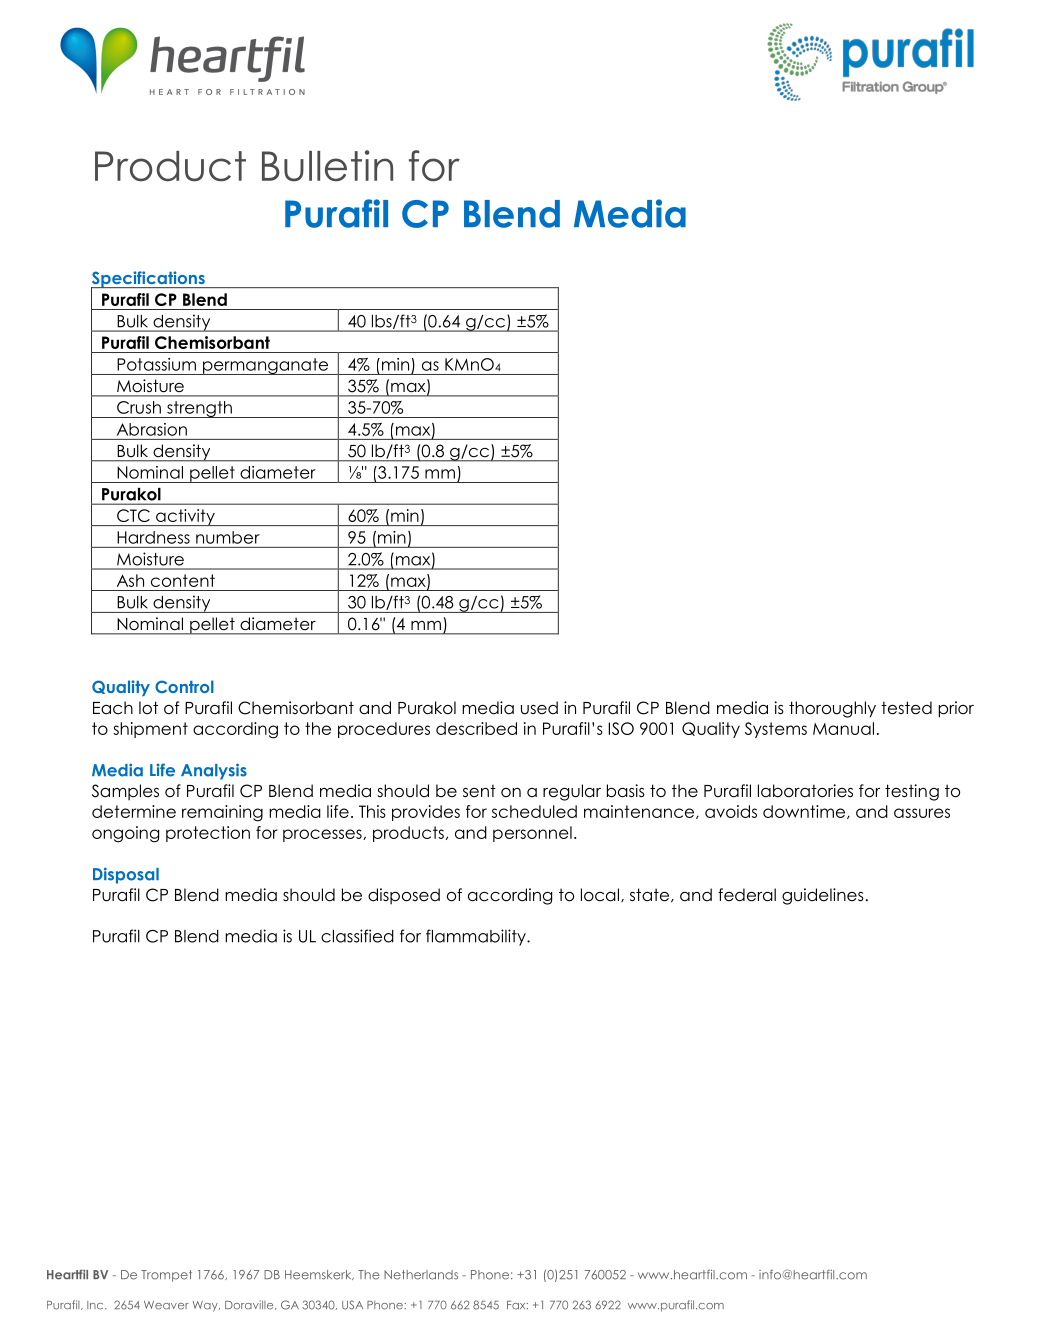 The height and width of the page is (1342, 1037). I want to click on Fax, so click(517, 1305).
